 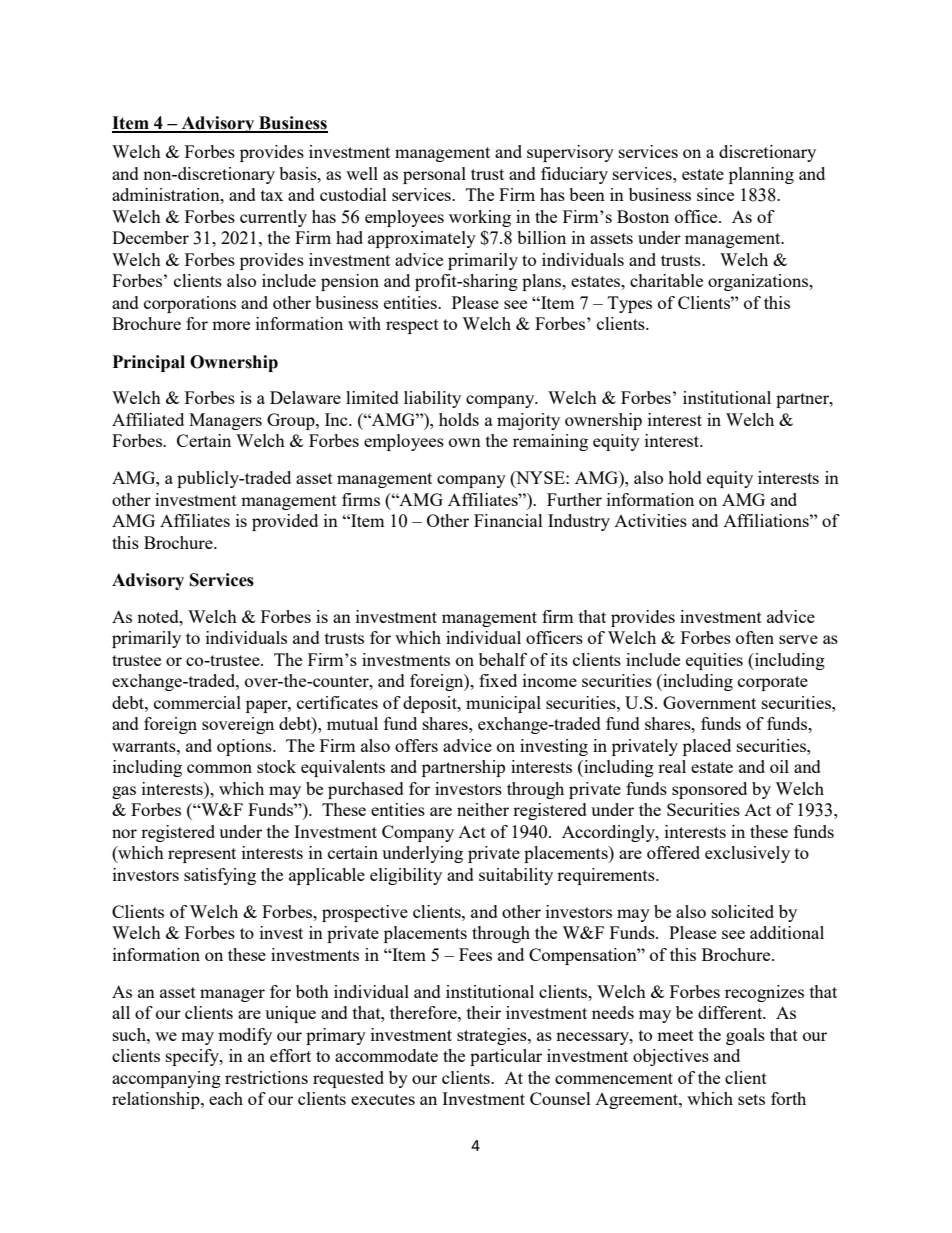 I want to click on since, so click(x=715, y=194).
